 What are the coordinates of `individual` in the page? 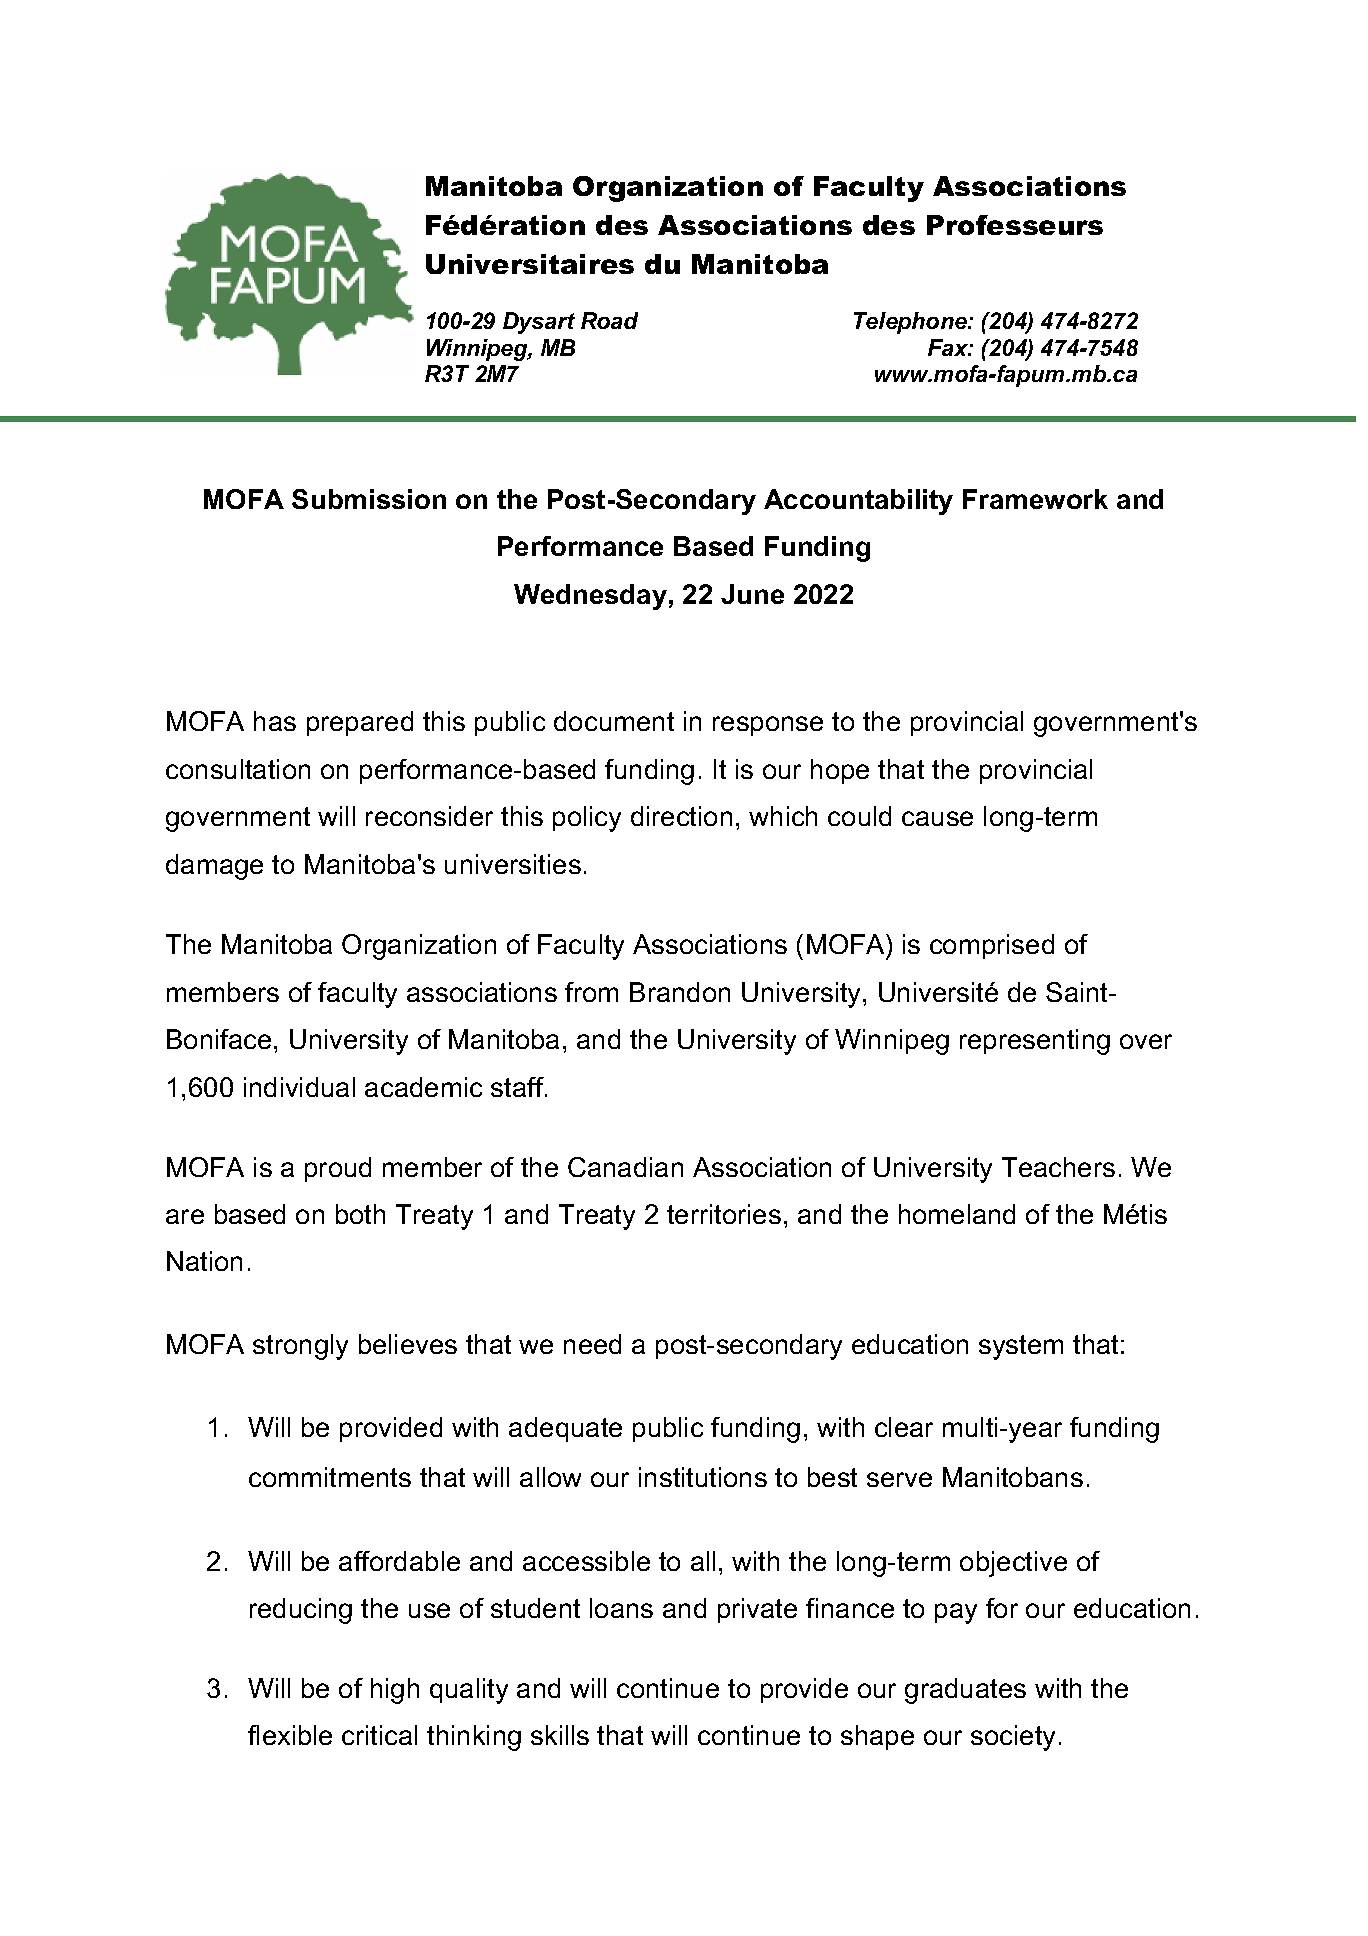 It's located at (299, 1087).
